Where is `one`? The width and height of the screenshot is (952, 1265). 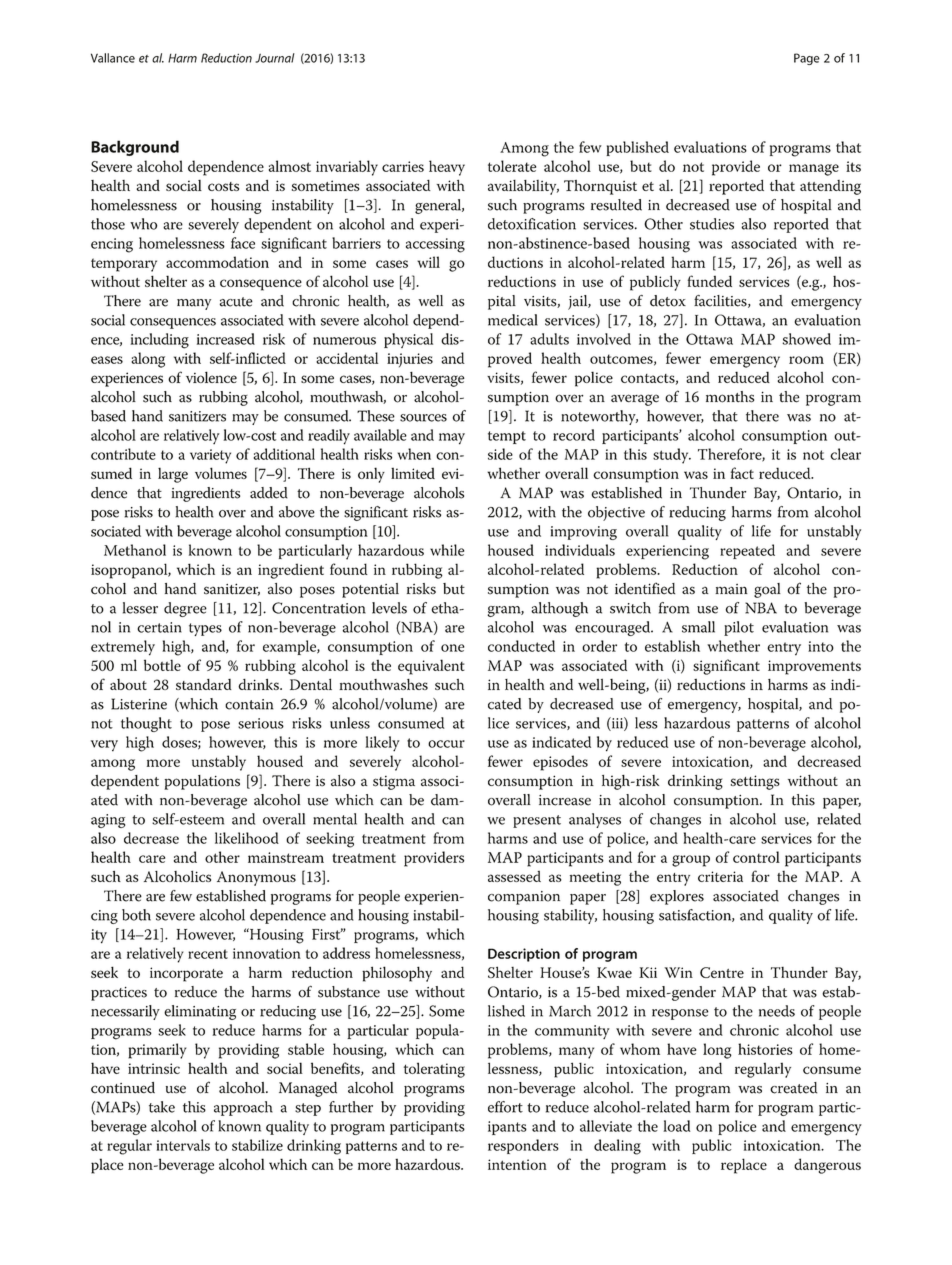 one is located at coordinates (453, 648).
